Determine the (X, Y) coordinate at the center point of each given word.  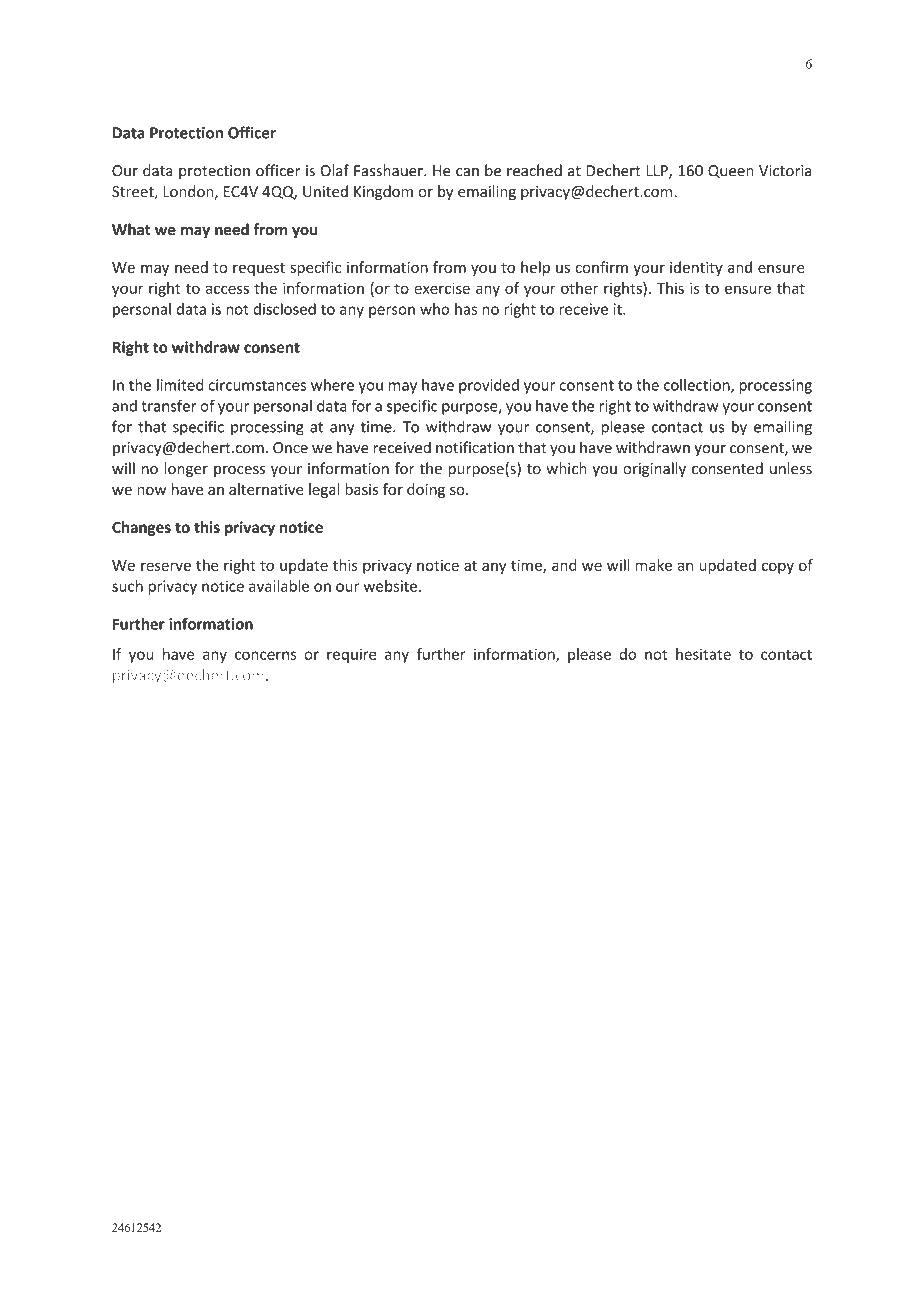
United (325, 191)
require (352, 655)
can (467, 172)
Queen (730, 171)
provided (489, 386)
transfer (169, 405)
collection (698, 386)
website (390, 586)
